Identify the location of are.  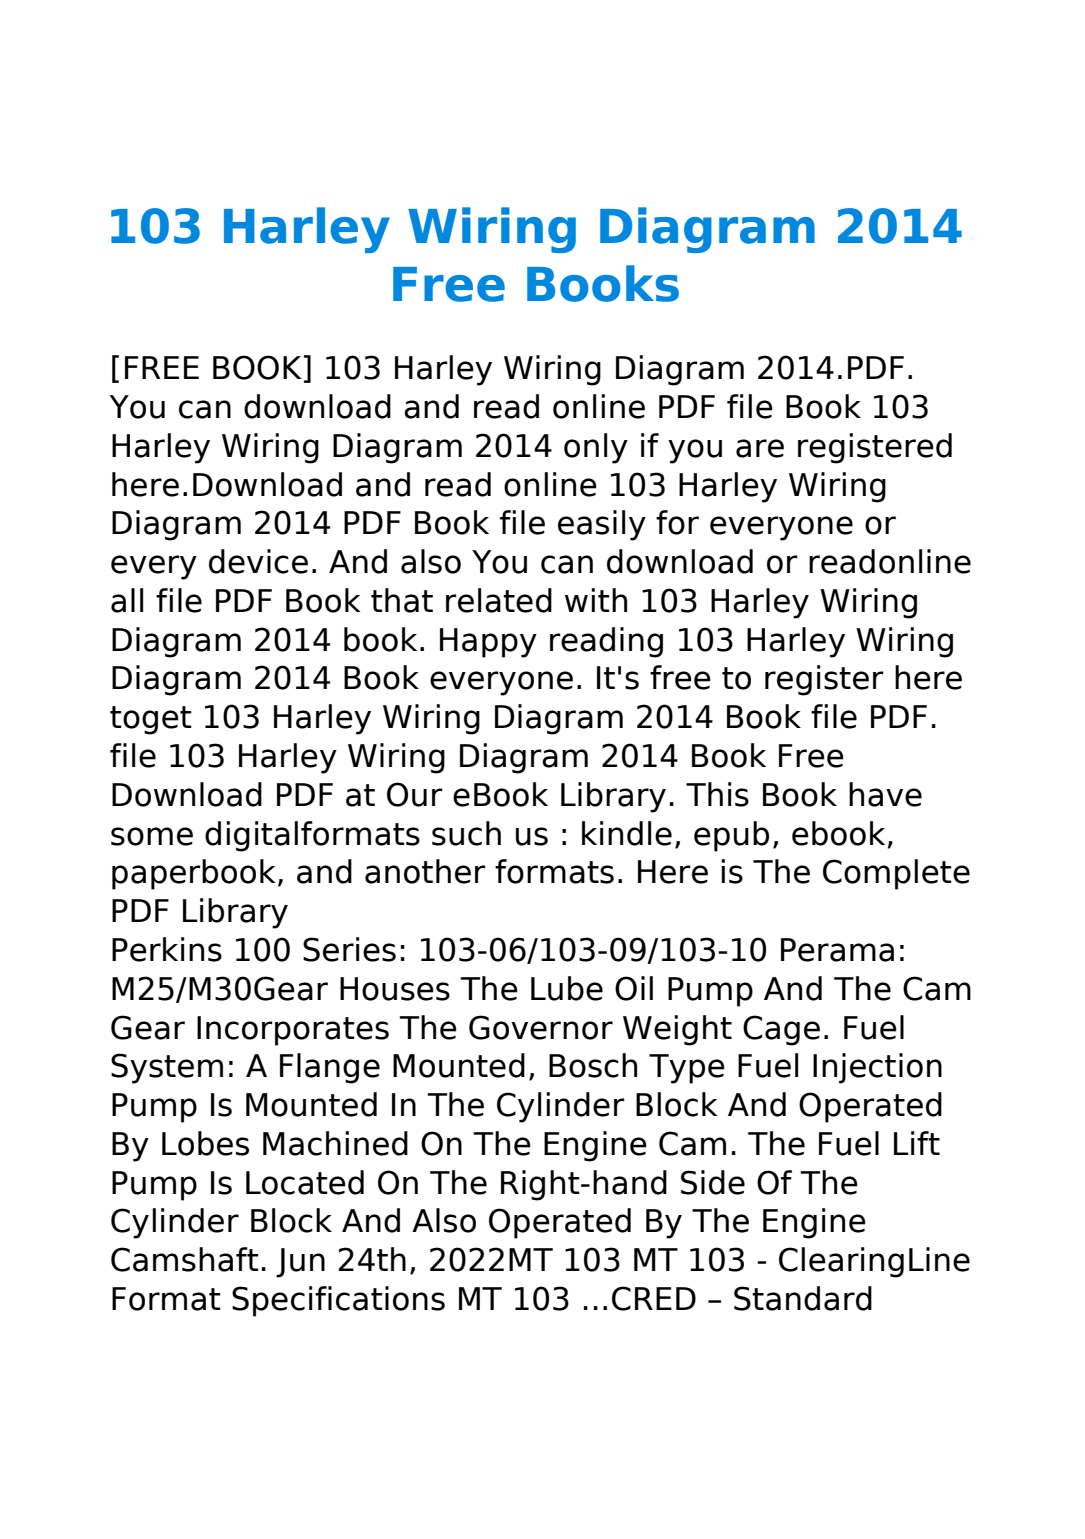
(760, 448).
